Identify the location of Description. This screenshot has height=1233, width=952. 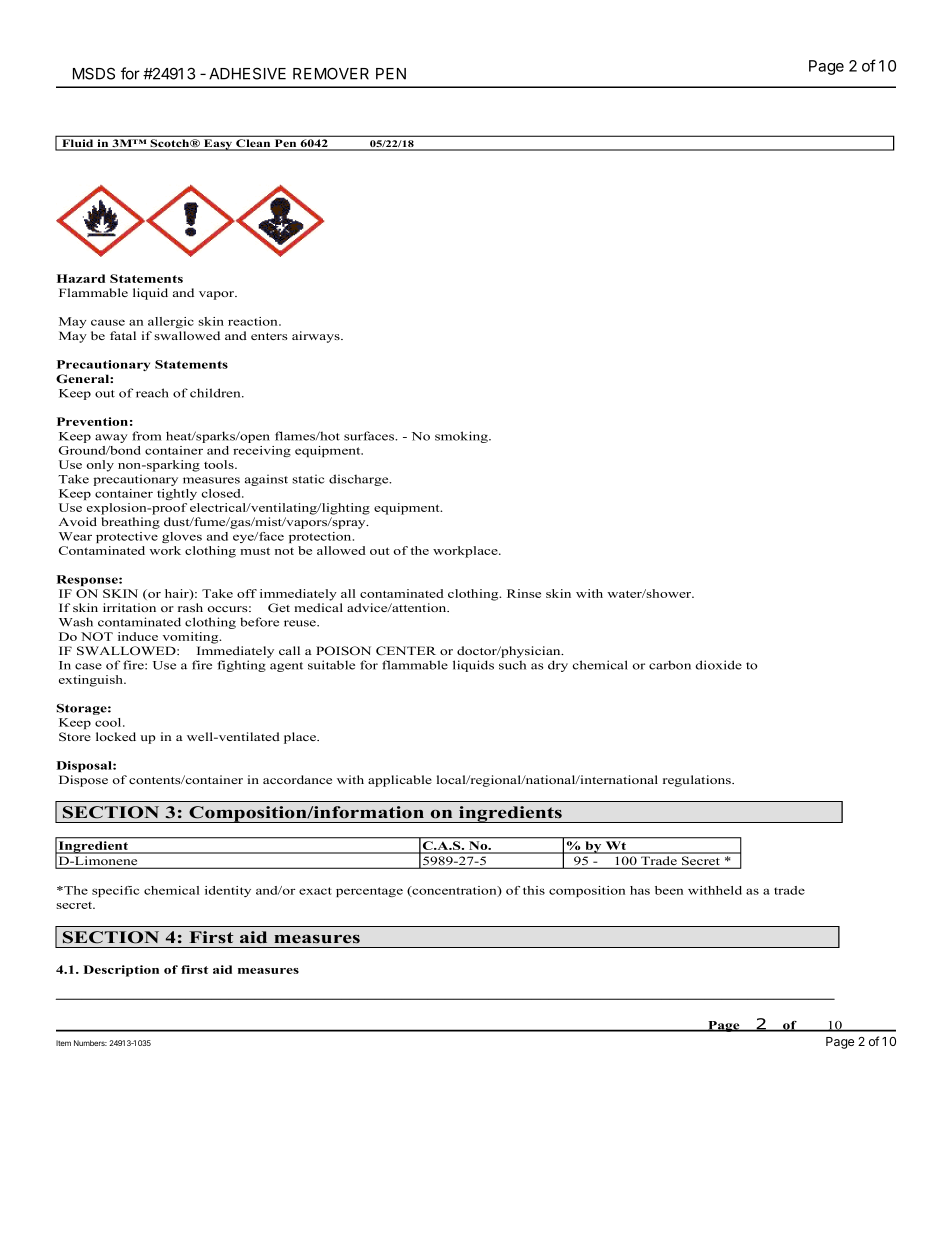
(121, 971).
